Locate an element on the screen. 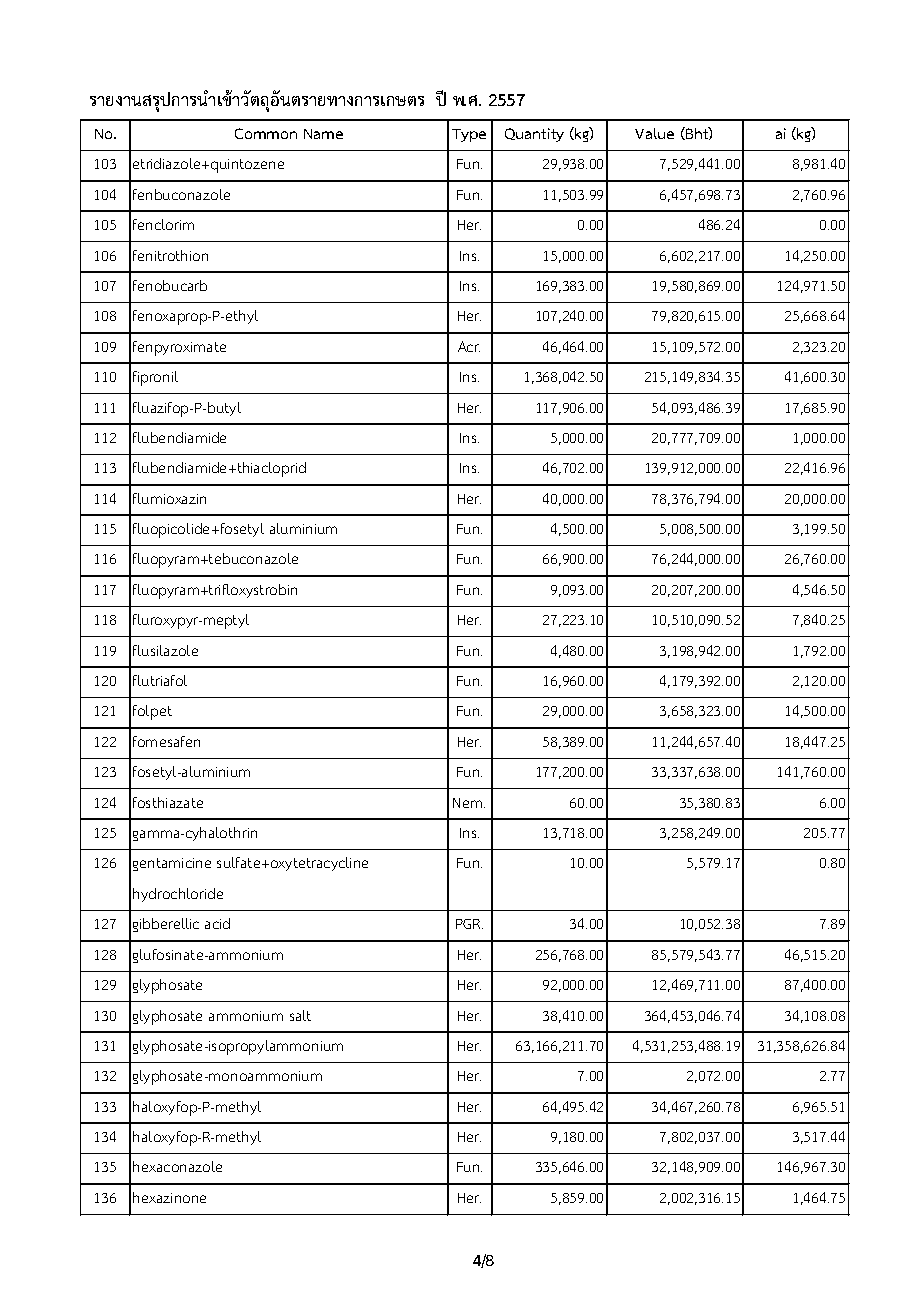 The height and width of the screenshot is (1308, 924). Common is located at coordinates (266, 133).
